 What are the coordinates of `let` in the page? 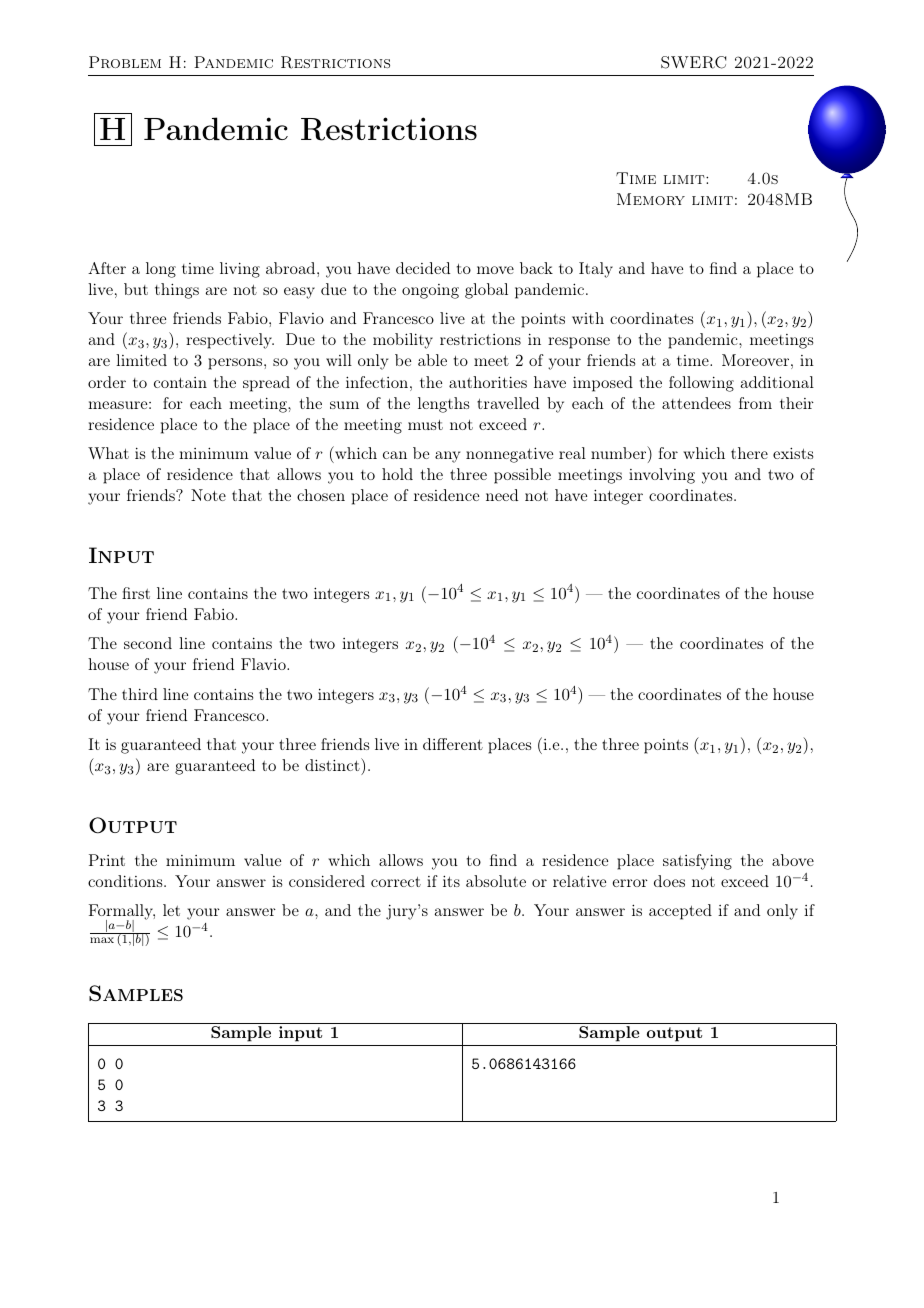 It's located at (171, 910).
